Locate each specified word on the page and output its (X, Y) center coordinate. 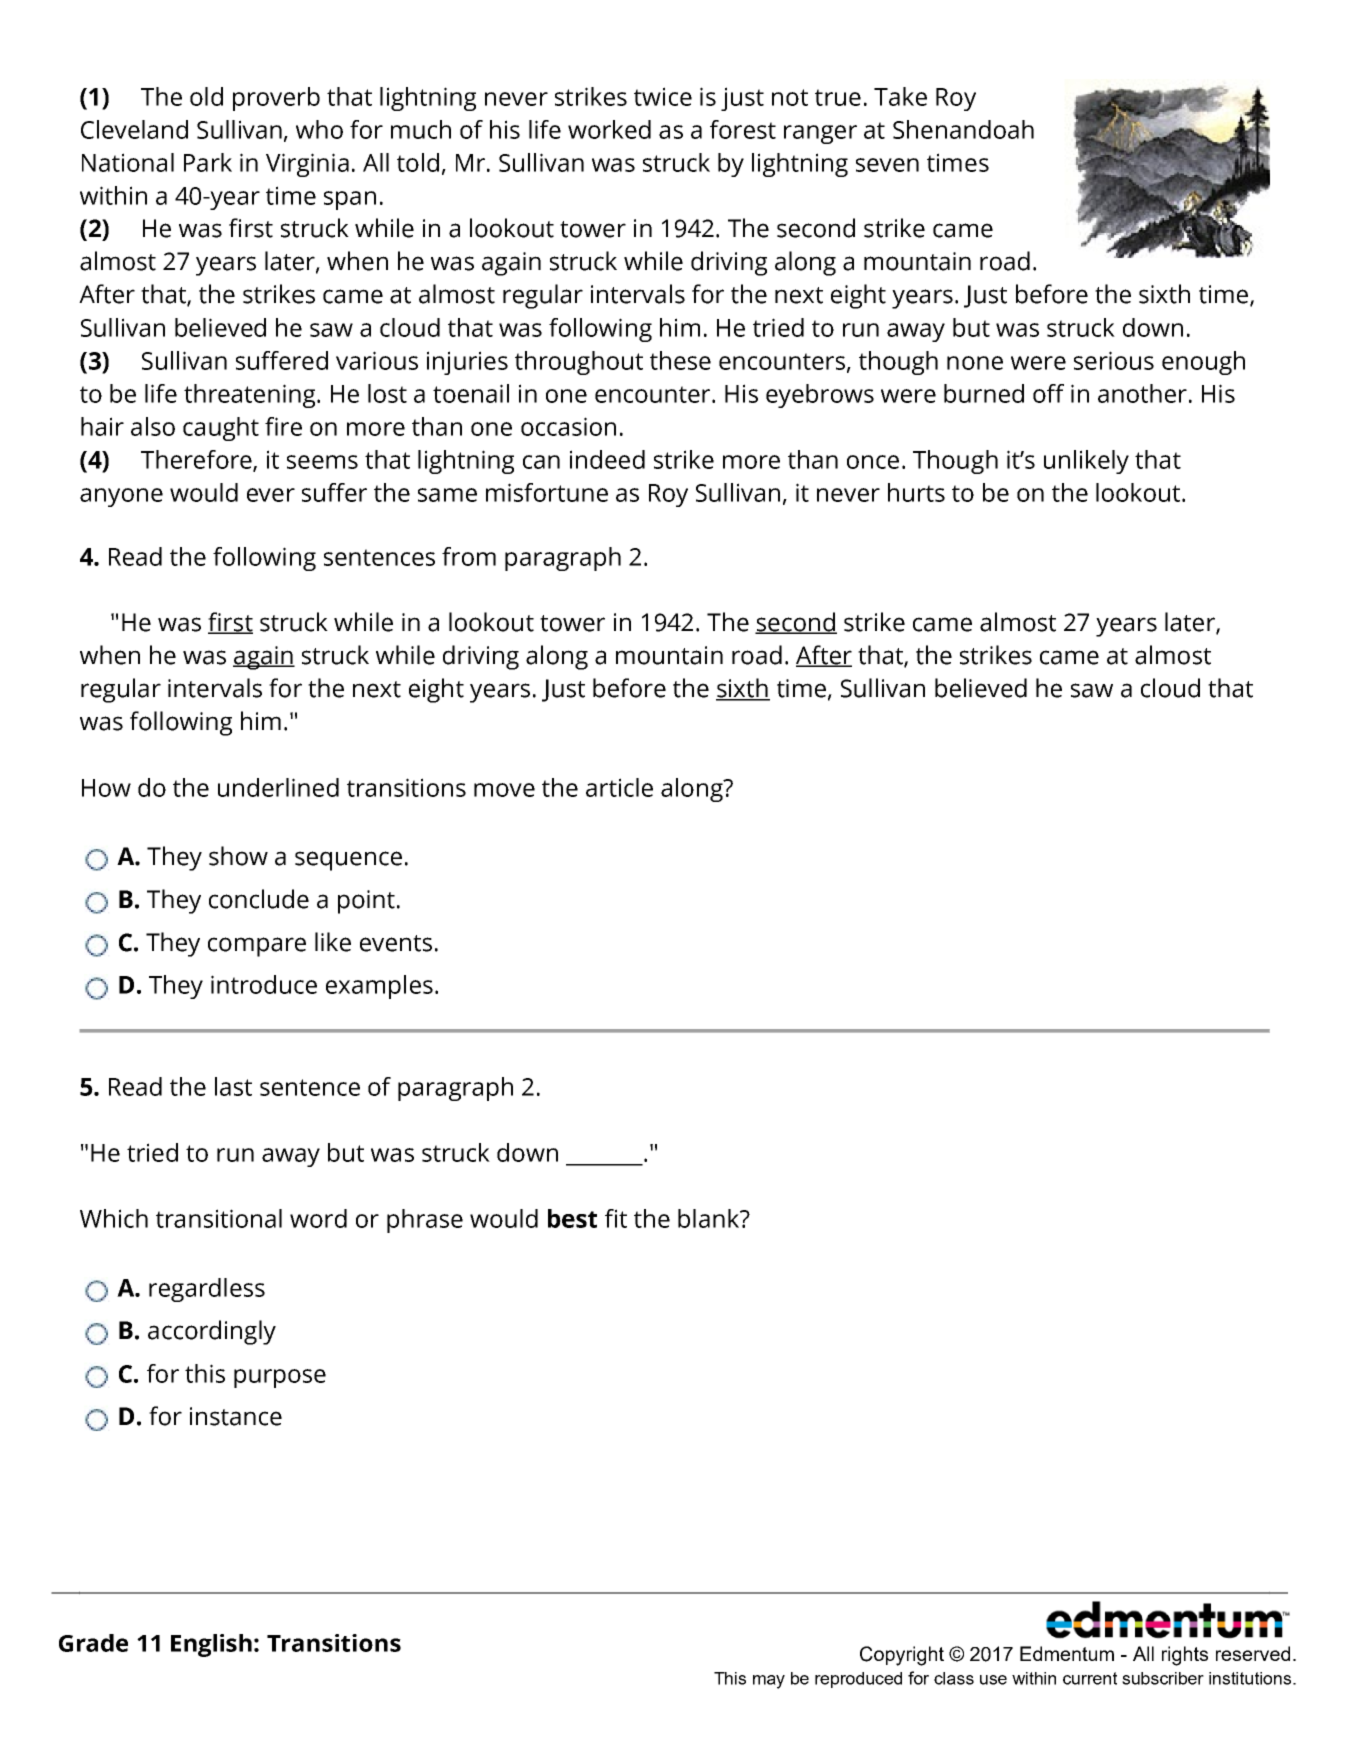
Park (208, 162)
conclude (259, 899)
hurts (916, 492)
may (769, 1682)
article (619, 787)
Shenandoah (963, 129)
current (1090, 1678)
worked (609, 129)
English (211, 1645)
